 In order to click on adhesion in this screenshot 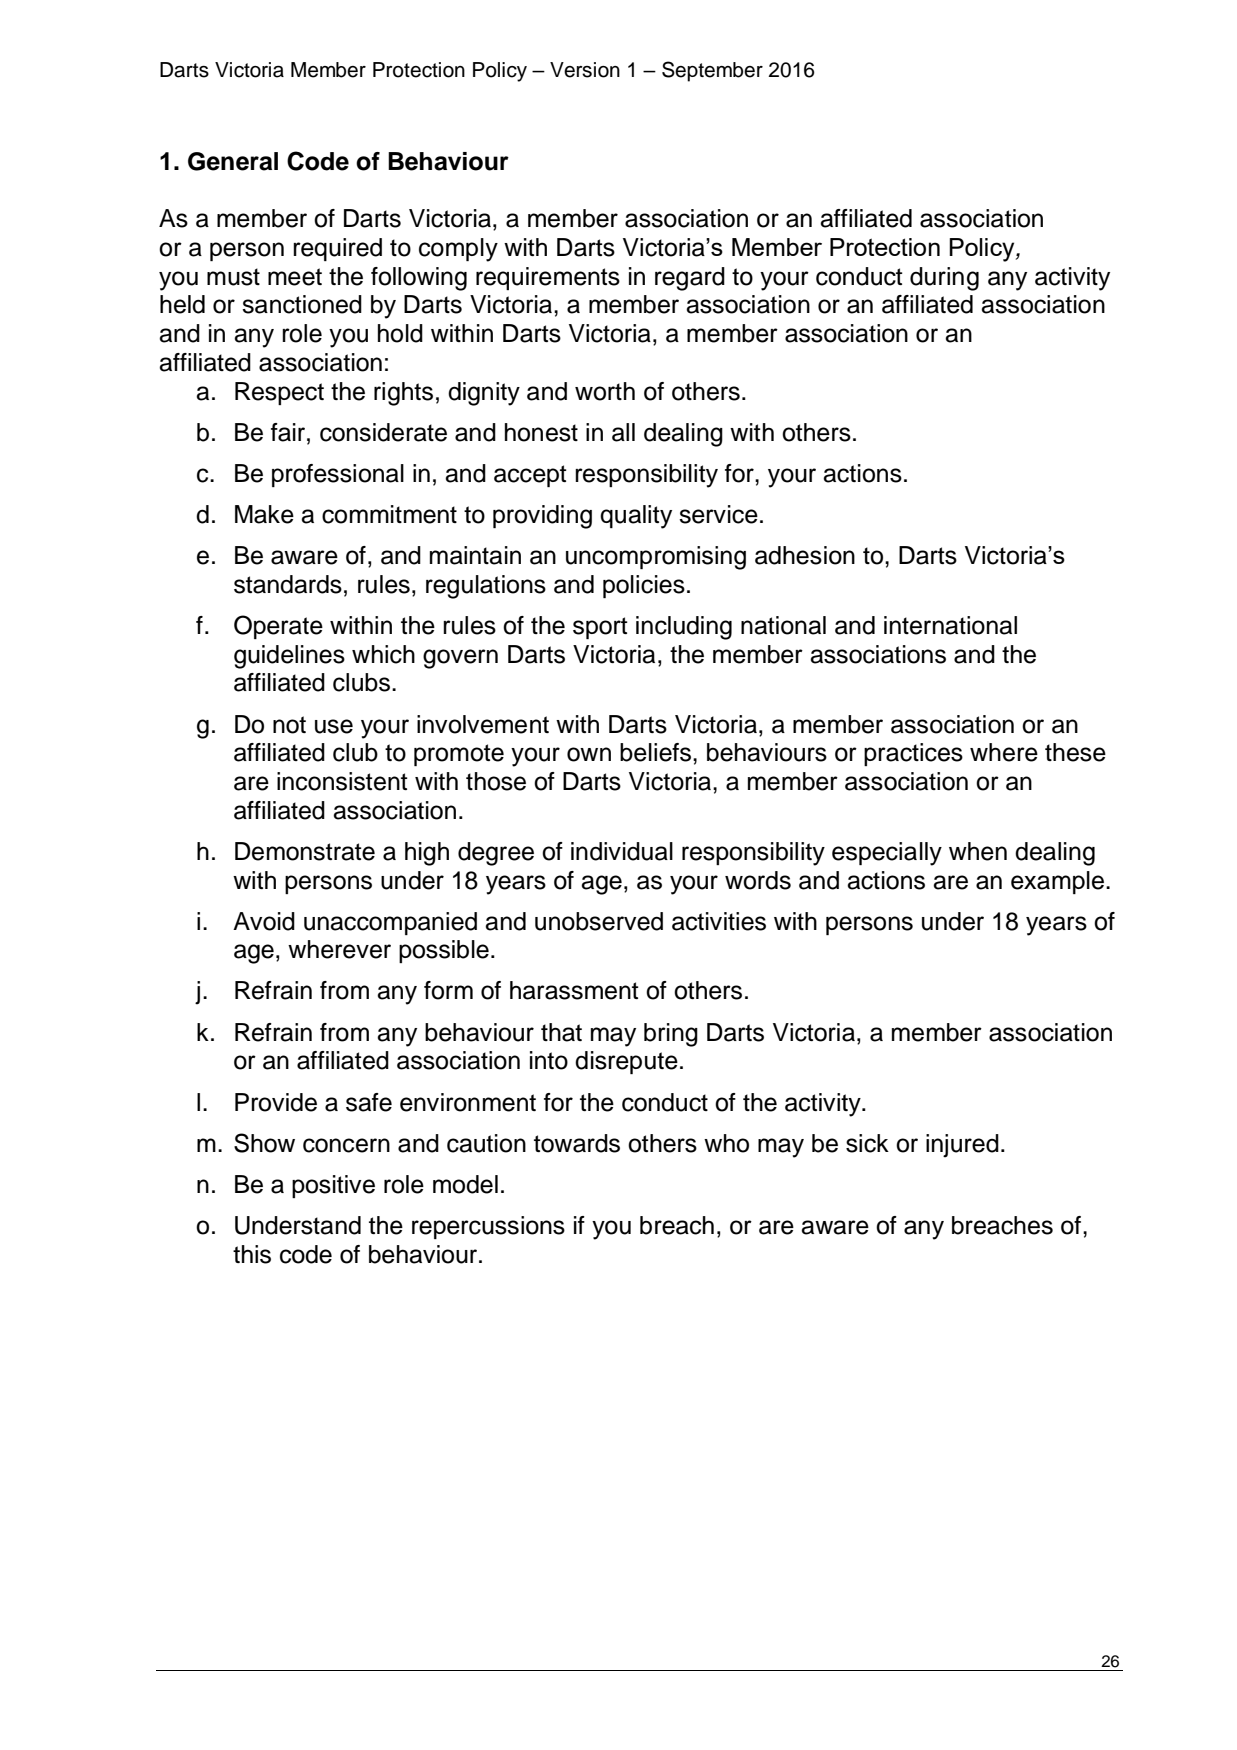, I will do `click(805, 555)`.
